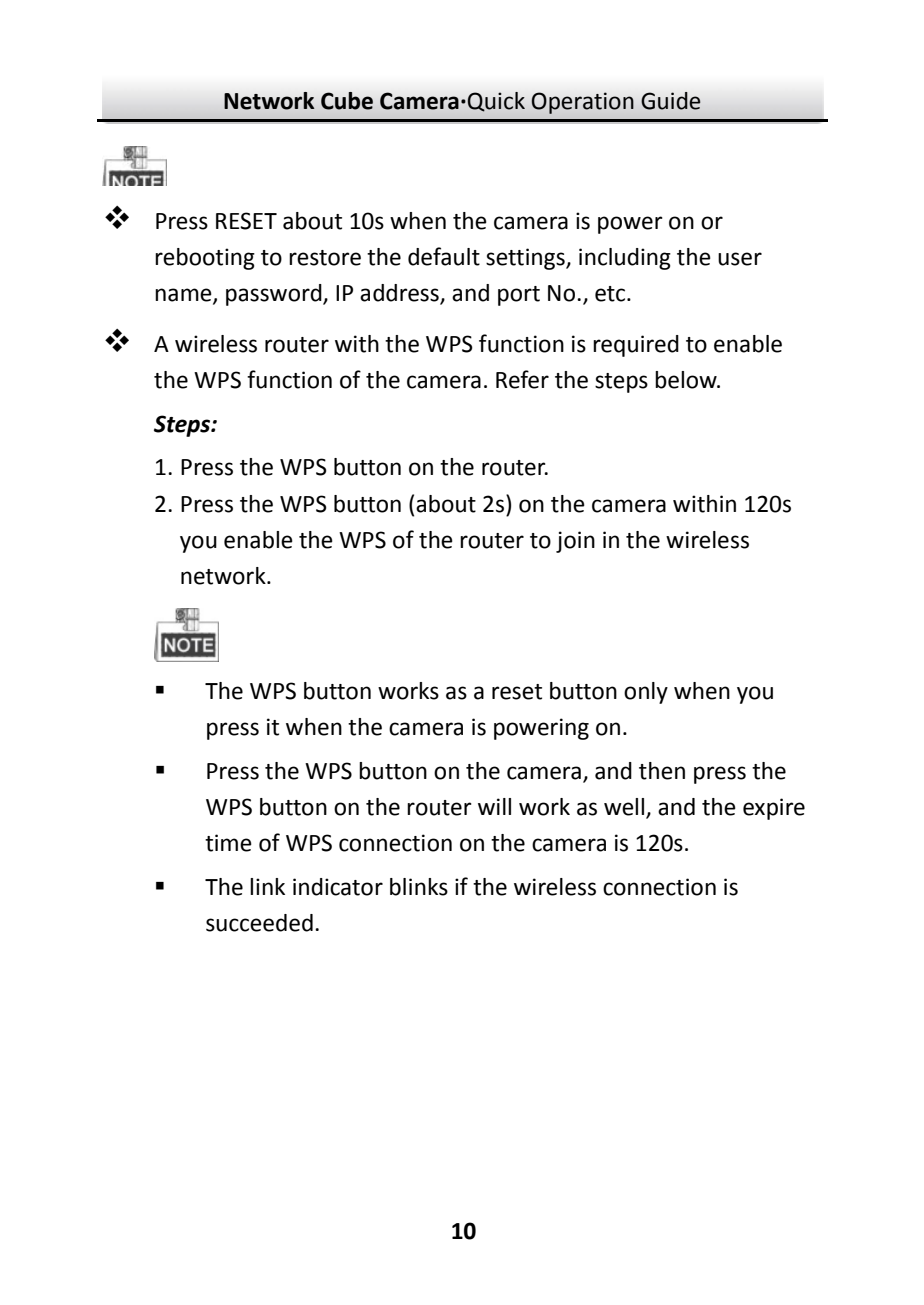  Describe the element at coordinates (583, 103) in the image. I see `Operation` at that location.
